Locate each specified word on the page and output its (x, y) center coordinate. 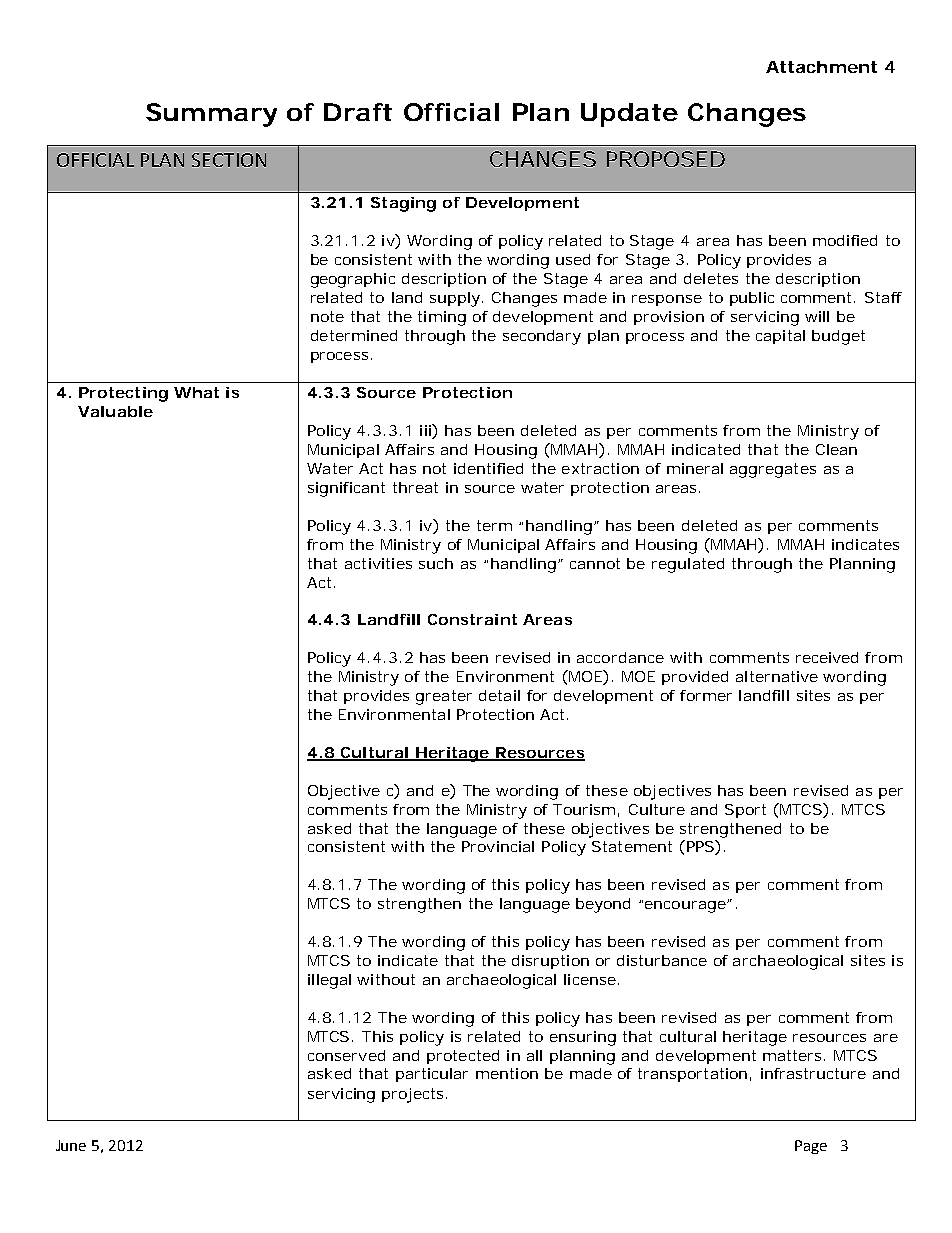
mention (507, 1073)
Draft (358, 112)
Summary (211, 115)
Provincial (498, 846)
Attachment (821, 67)
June (71, 1145)
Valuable (115, 411)
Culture (657, 809)
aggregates (773, 470)
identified (488, 468)
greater (444, 697)
